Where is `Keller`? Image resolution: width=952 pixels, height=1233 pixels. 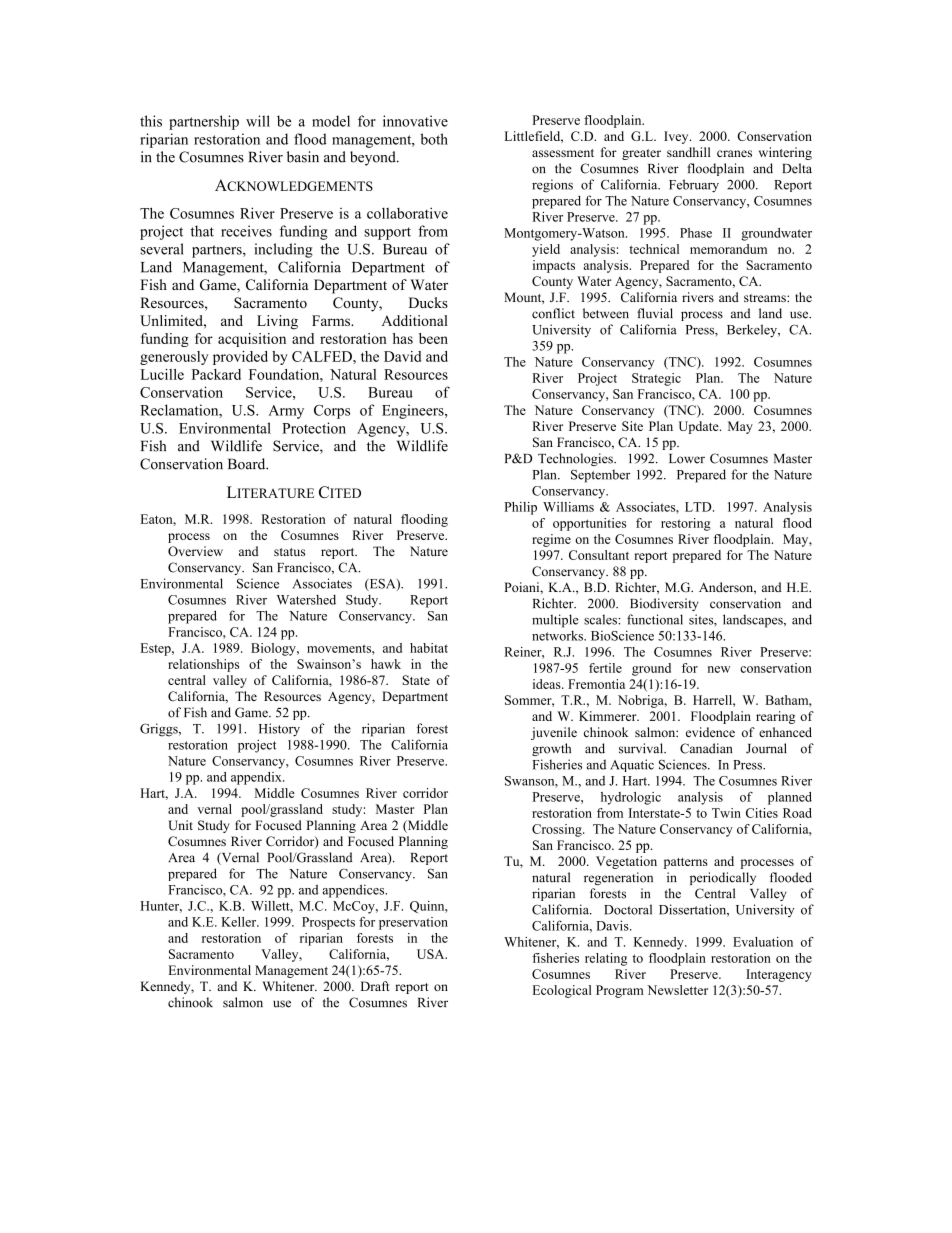
Keller is located at coordinates (240, 922).
